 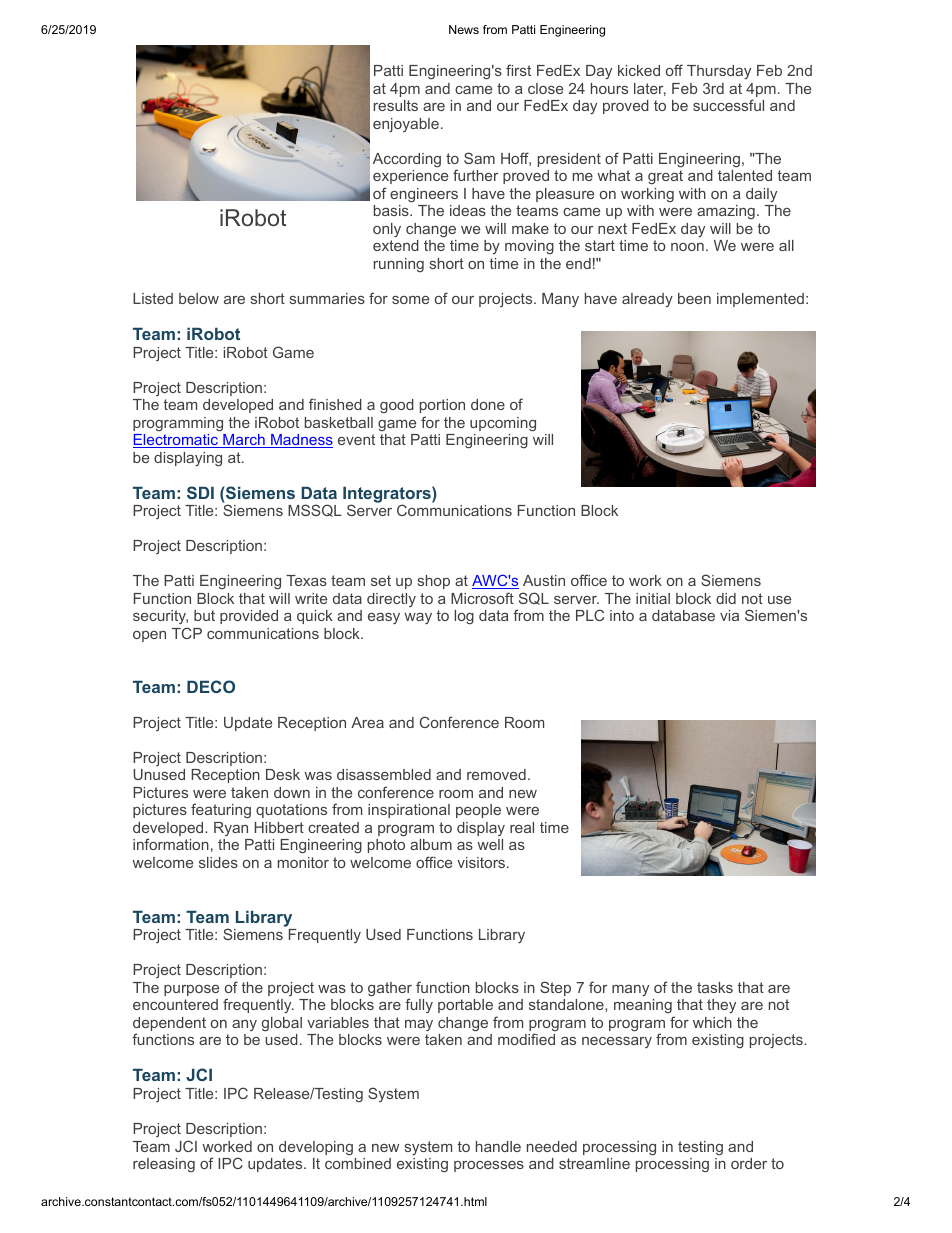 What do you see at coordinates (464, 29) in the image?
I see `News` at bounding box center [464, 29].
